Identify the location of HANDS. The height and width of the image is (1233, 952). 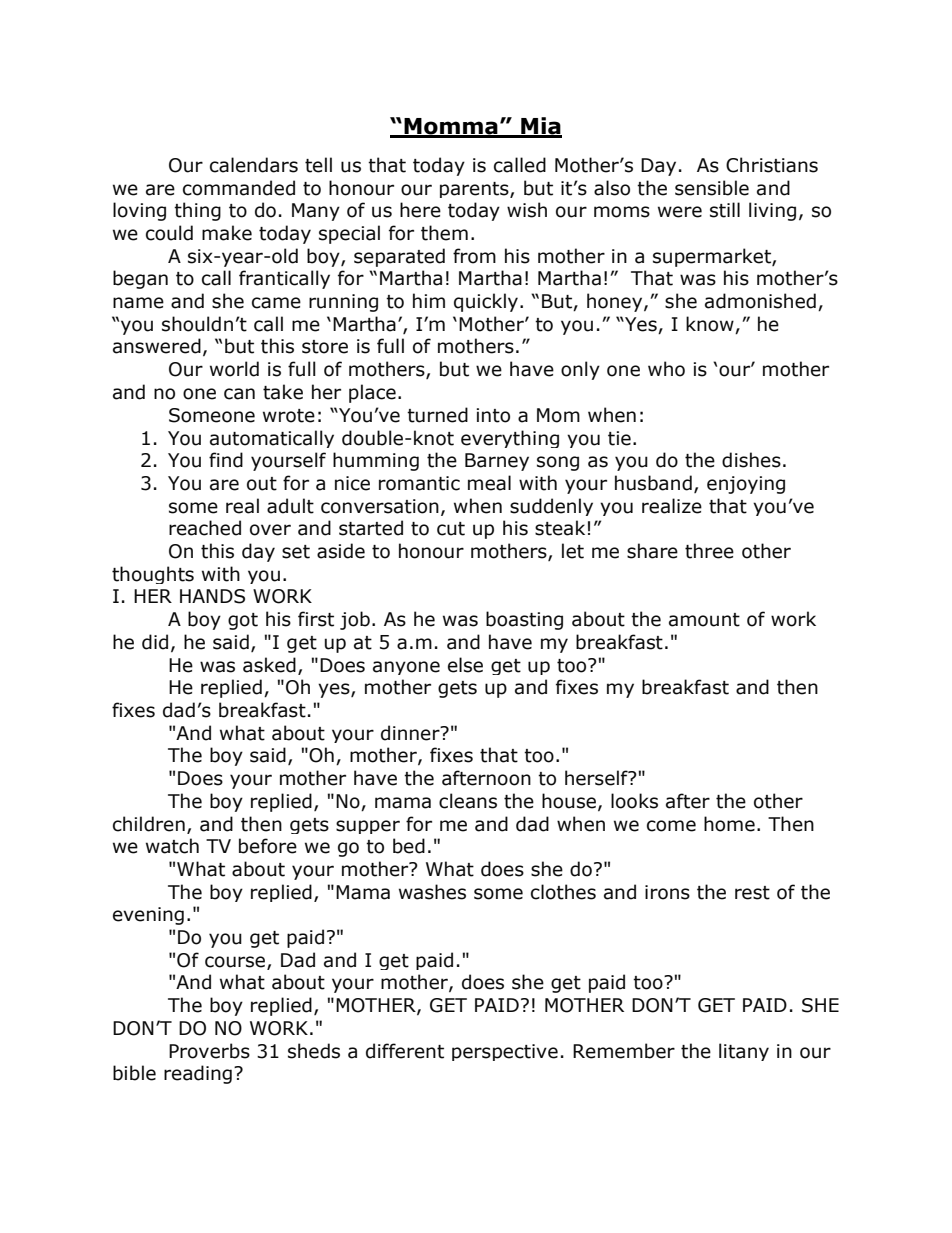
(212, 596).
